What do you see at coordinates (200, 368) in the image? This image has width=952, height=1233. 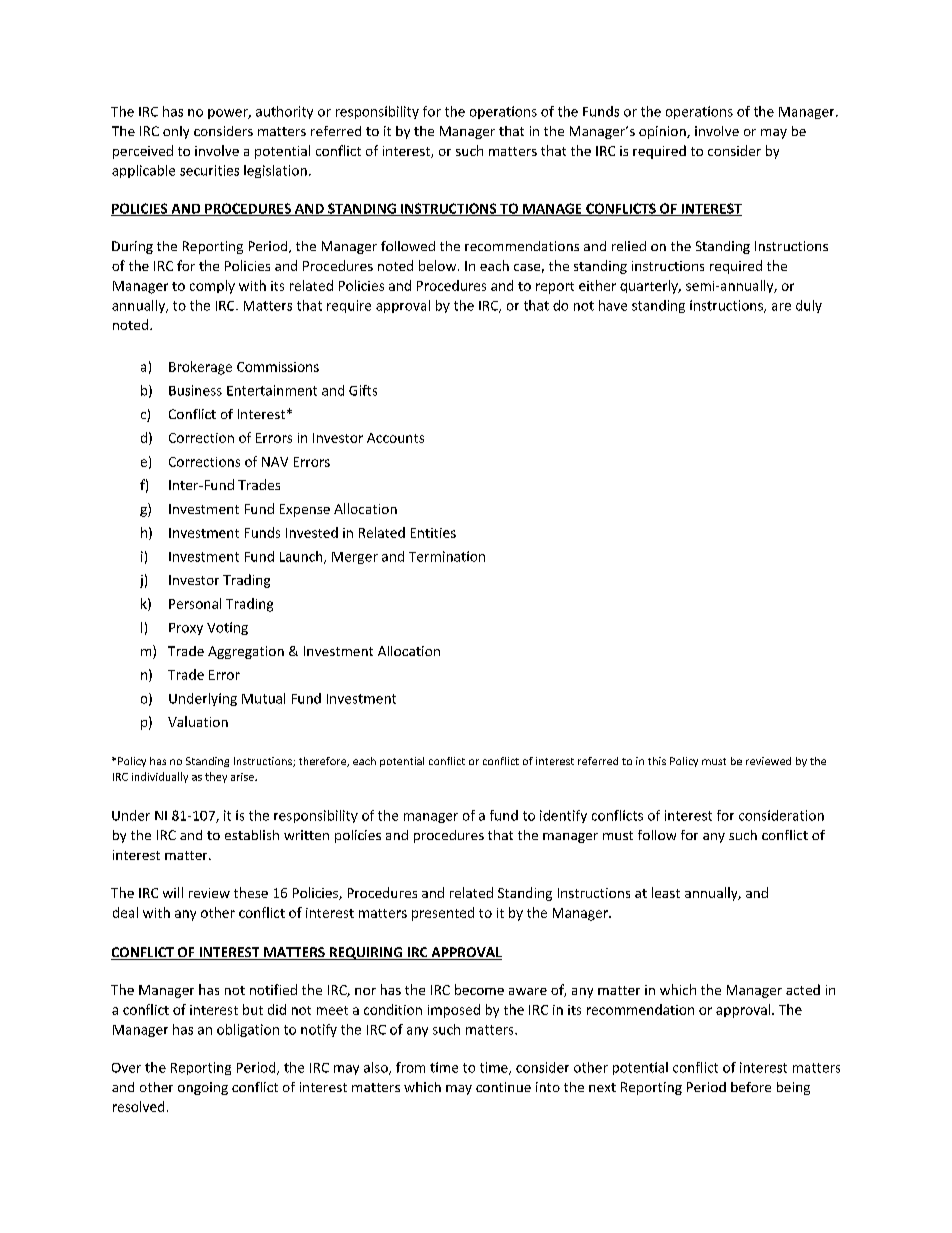 I see `Brokerage` at bounding box center [200, 368].
